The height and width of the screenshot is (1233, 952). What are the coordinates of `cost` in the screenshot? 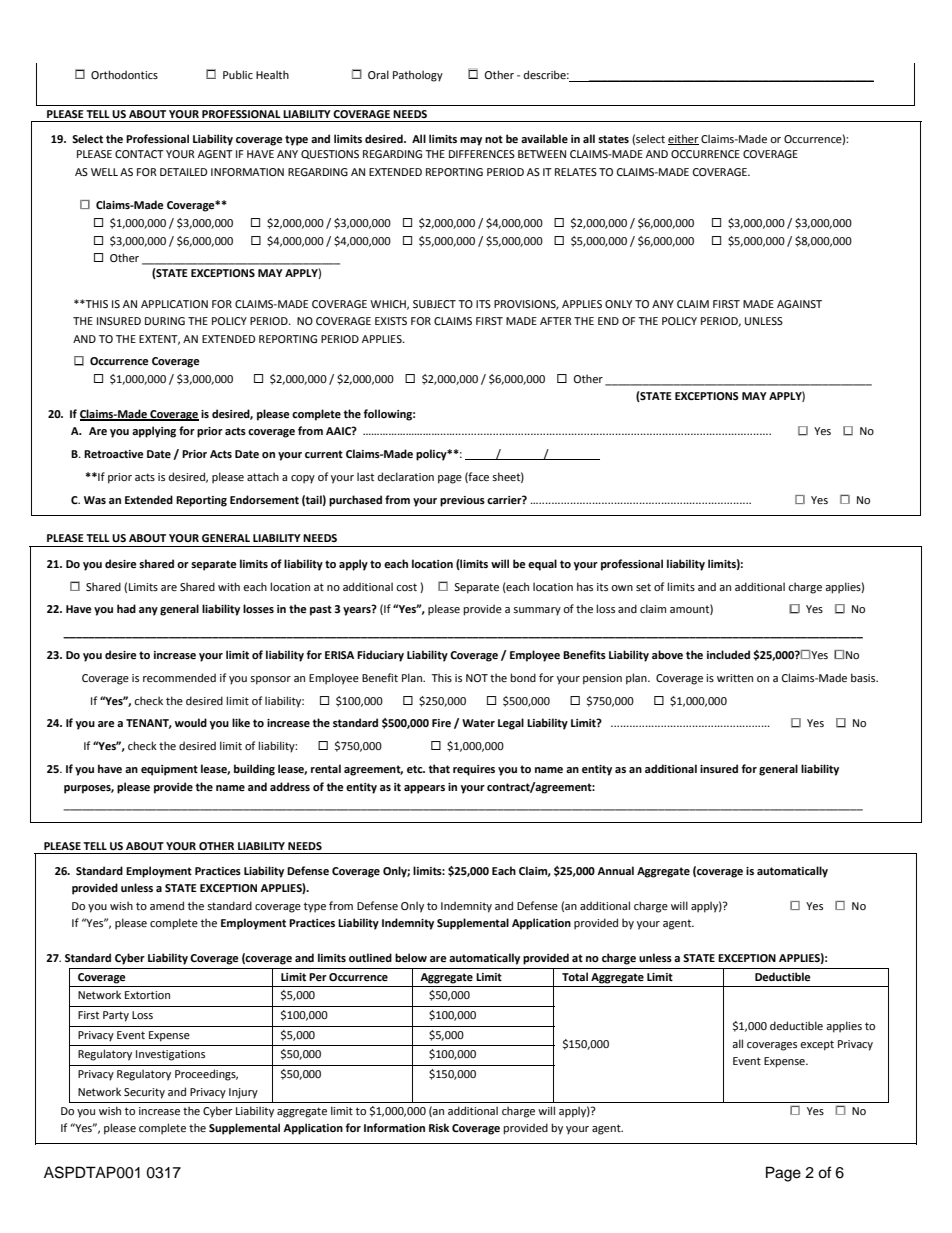 It's located at (406, 587).
